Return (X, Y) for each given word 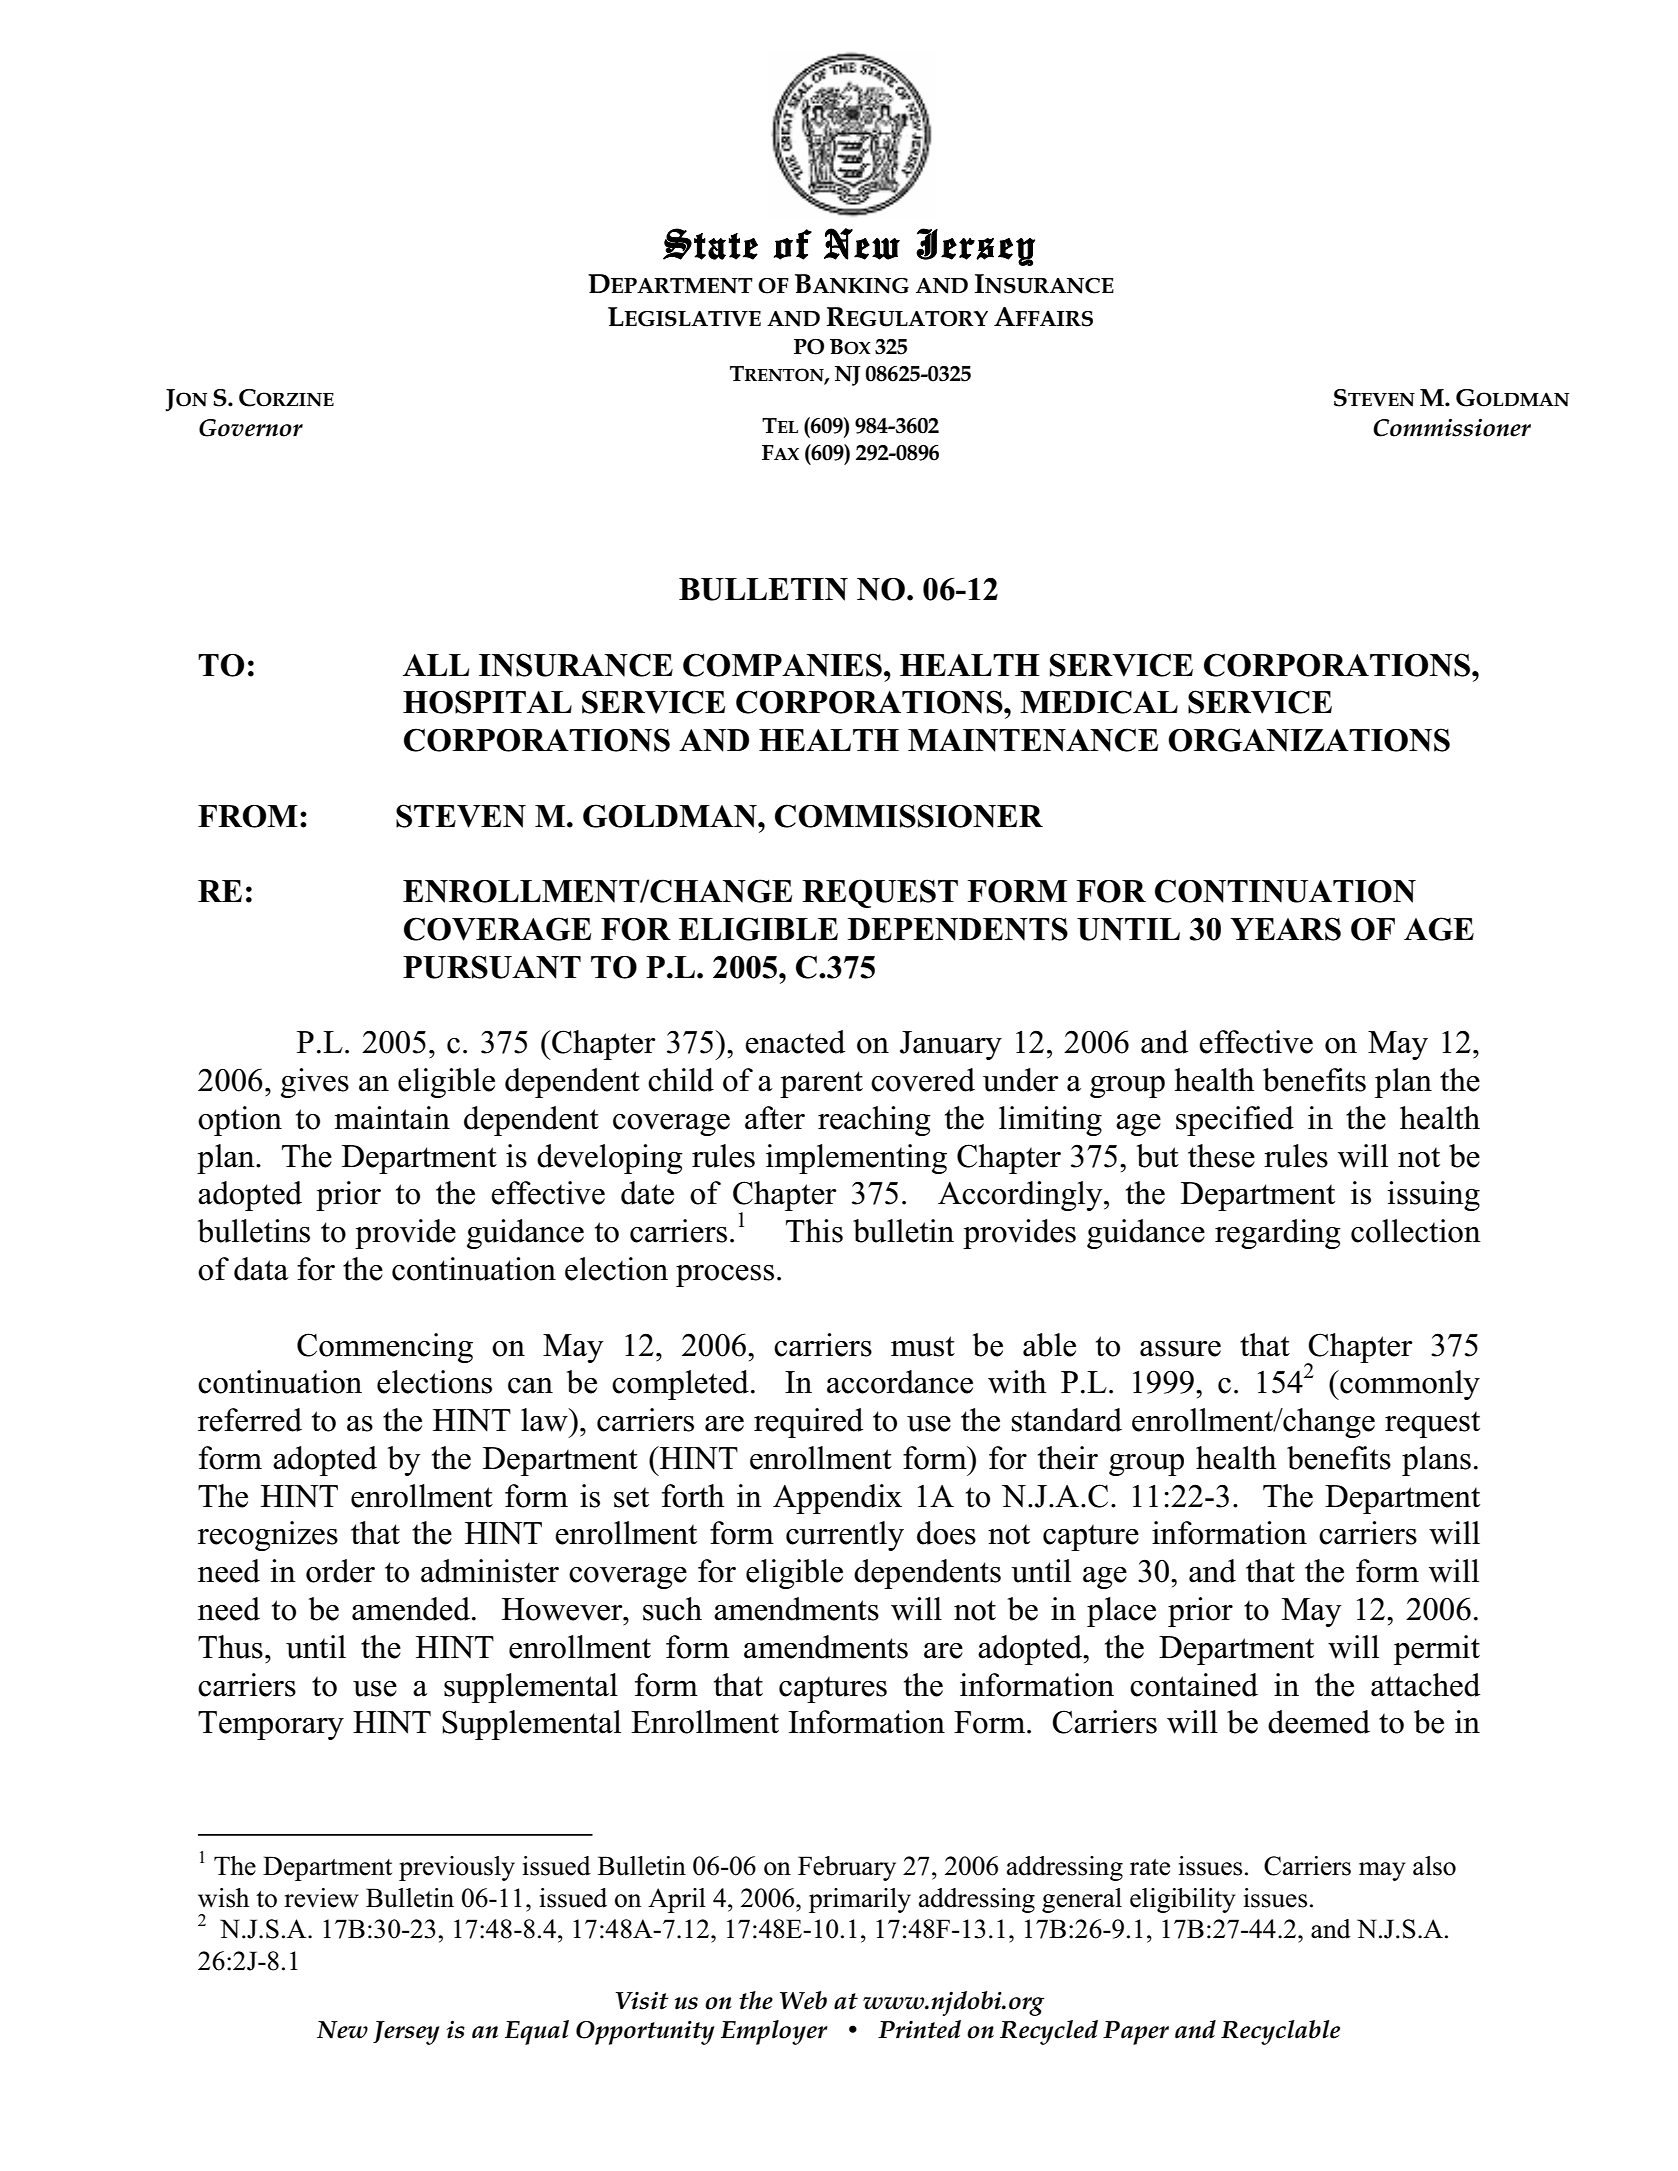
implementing (856, 1159)
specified (1235, 1121)
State (710, 244)
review (321, 1898)
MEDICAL (1099, 702)
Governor (251, 428)
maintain (392, 1118)
